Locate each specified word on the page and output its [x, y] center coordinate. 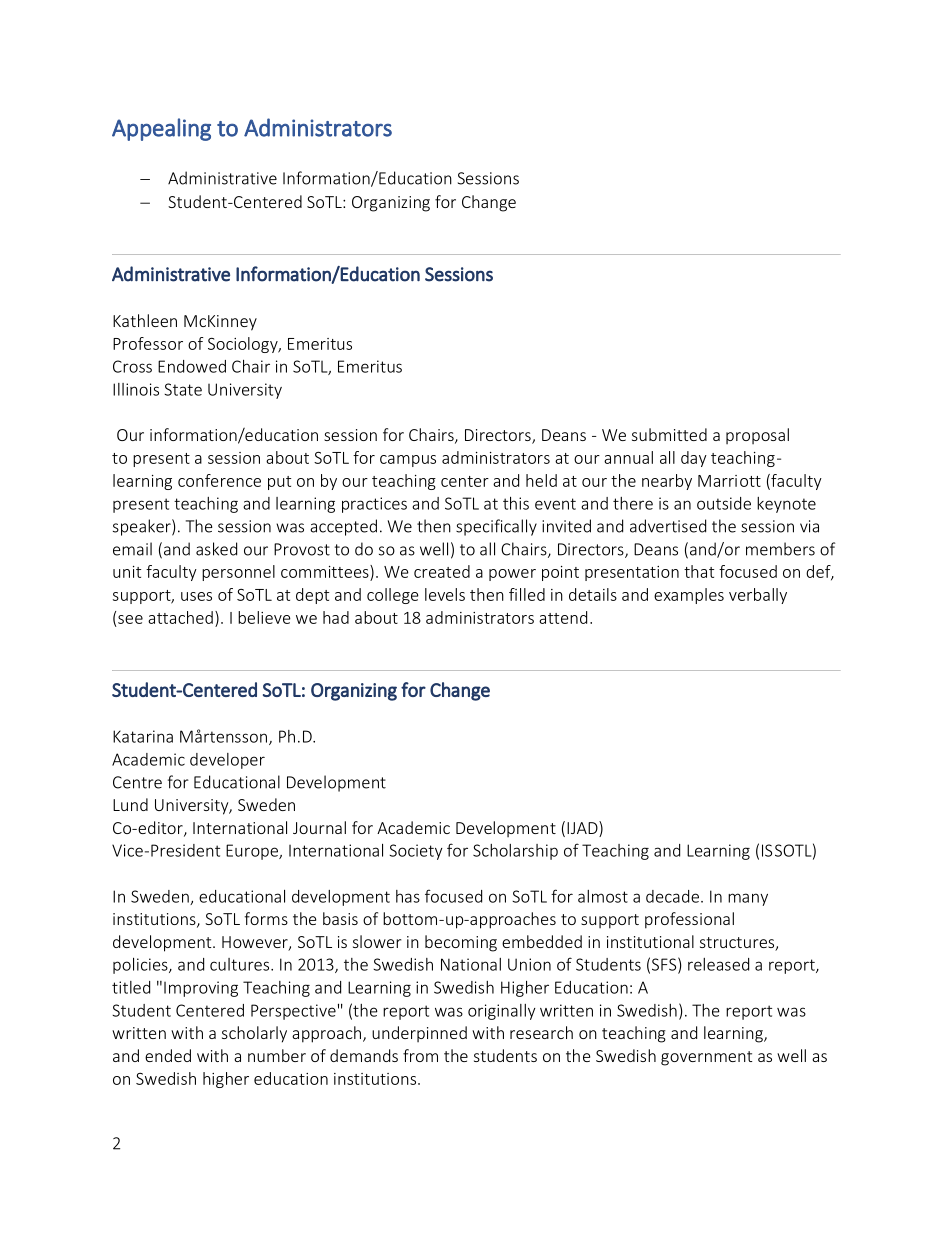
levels [445, 594]
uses [196, 596]
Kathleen [145, 320]
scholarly [254, 1034]
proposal [757, 436]
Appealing [161, 129]
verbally [758, 596]
